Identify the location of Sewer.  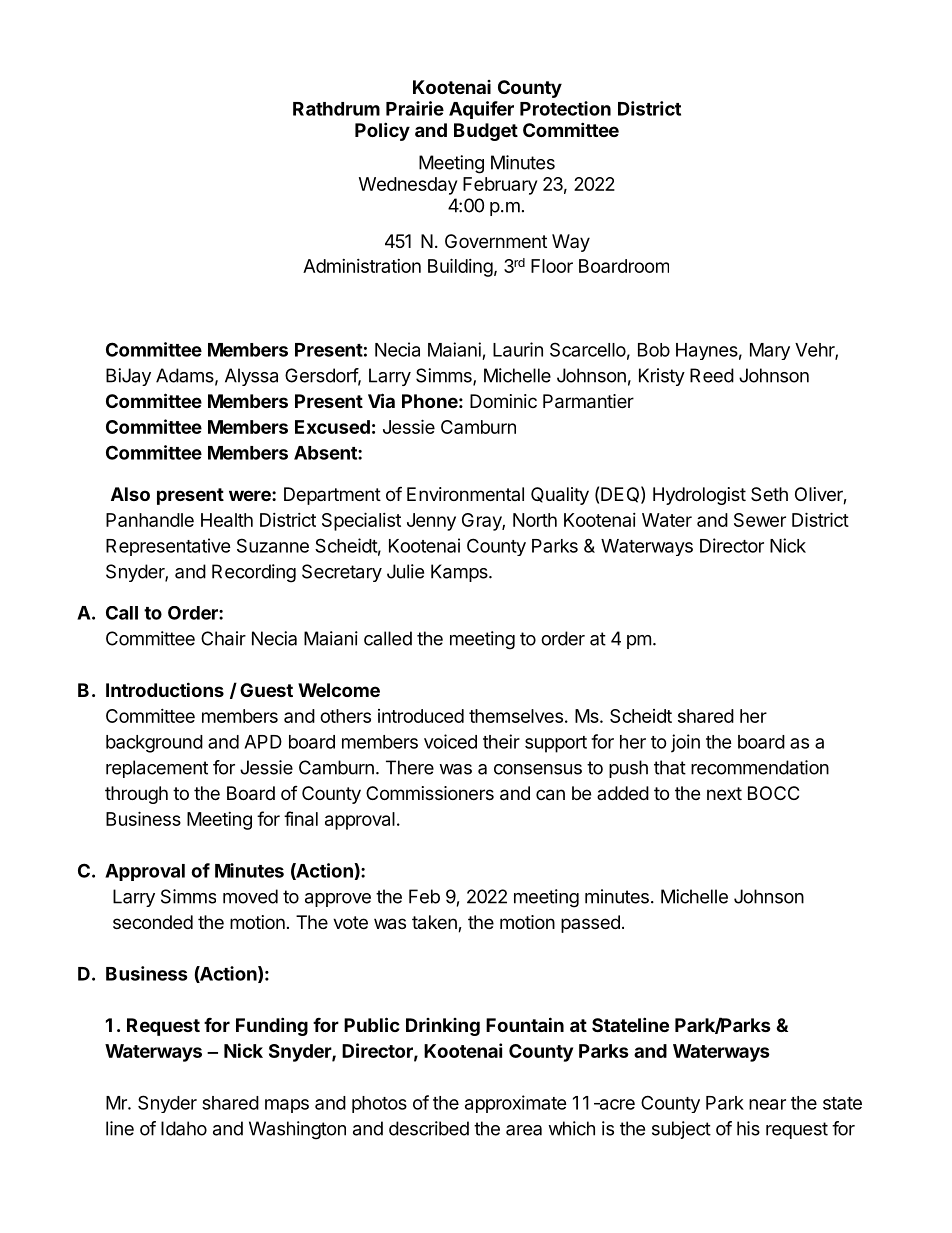
(760, 520).
